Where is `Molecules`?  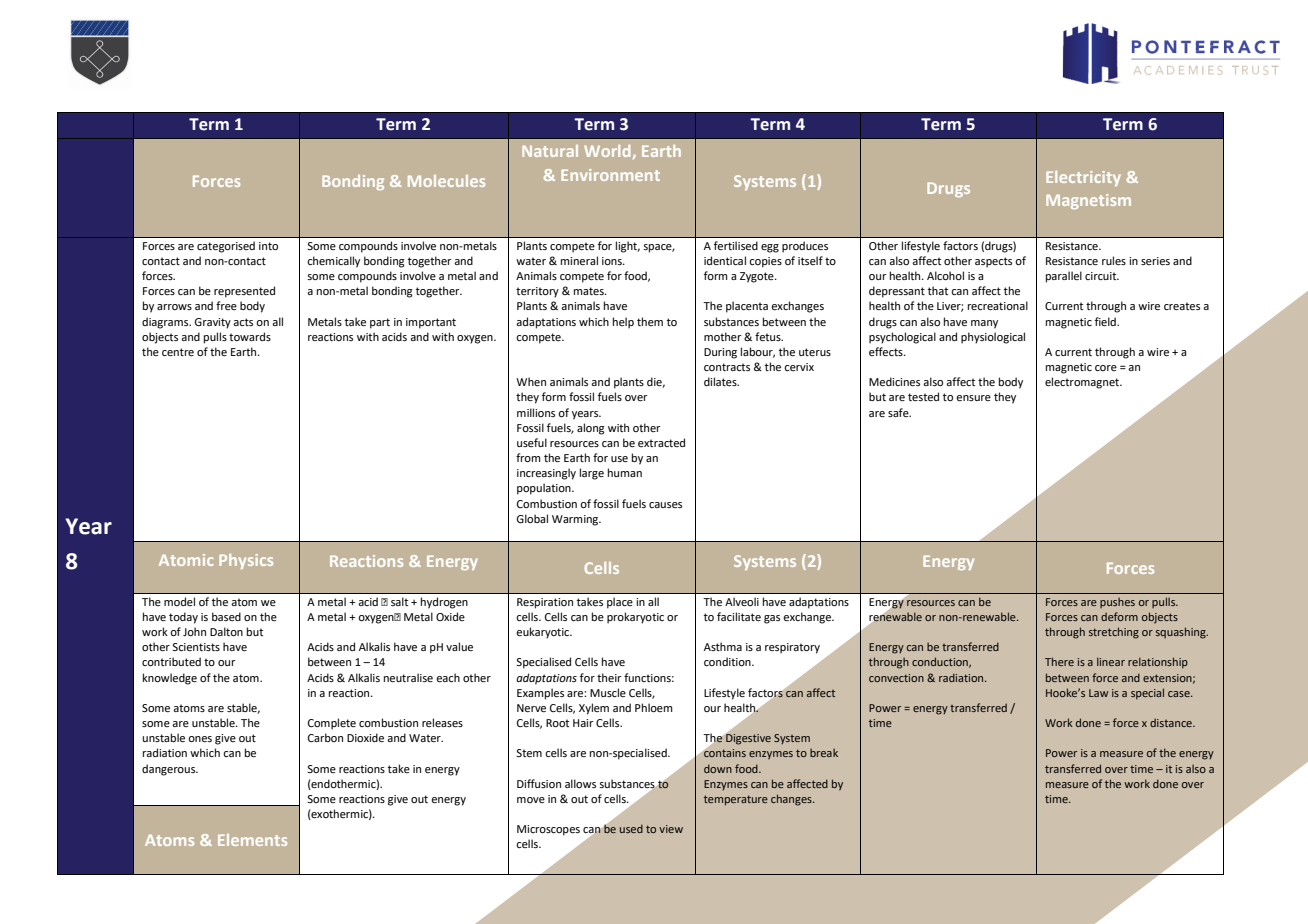
Molecules is located at coordinates (446, 181).
